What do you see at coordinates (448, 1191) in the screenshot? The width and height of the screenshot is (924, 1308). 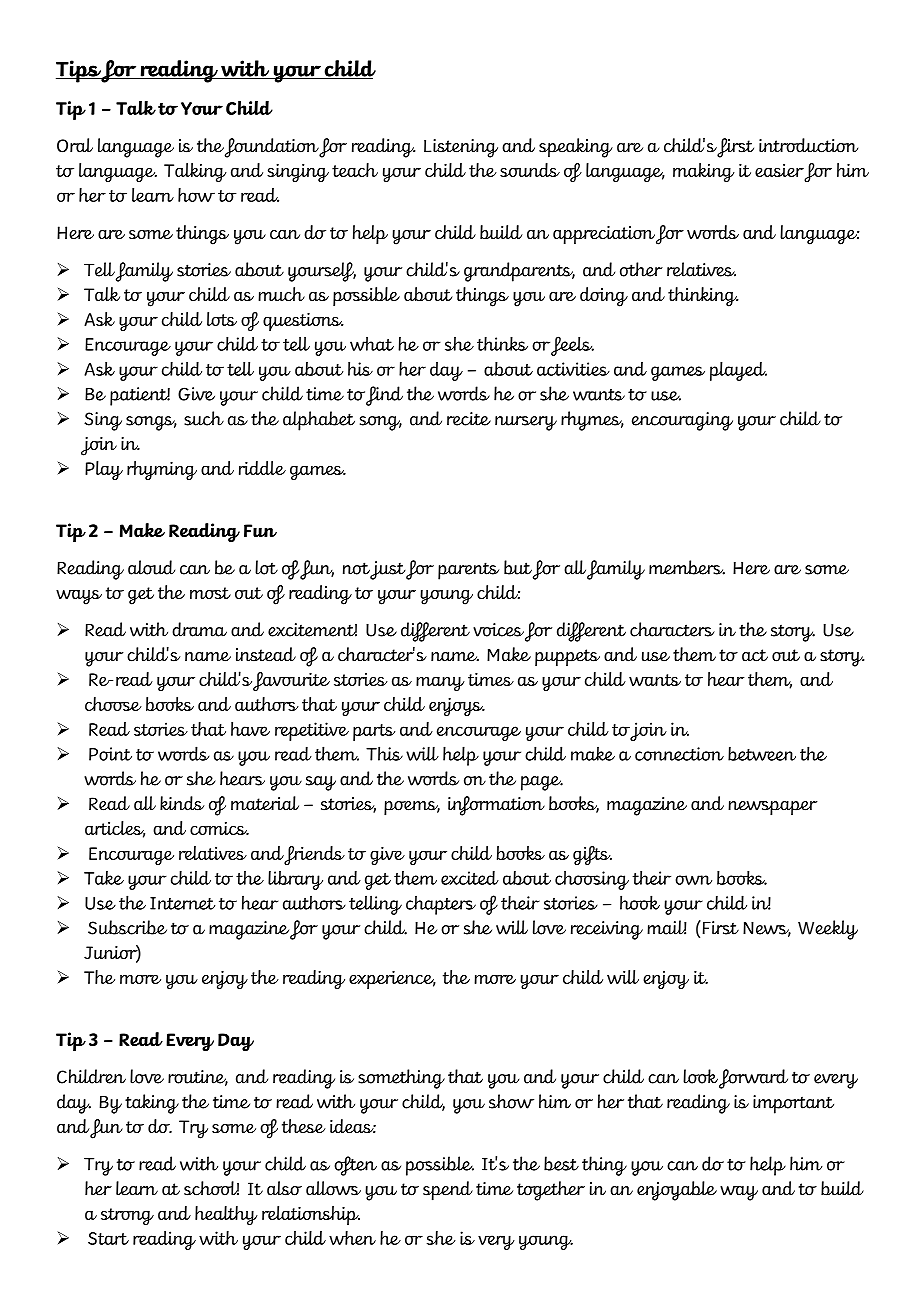 I see `spend` at bounding box center [448, 1191].
